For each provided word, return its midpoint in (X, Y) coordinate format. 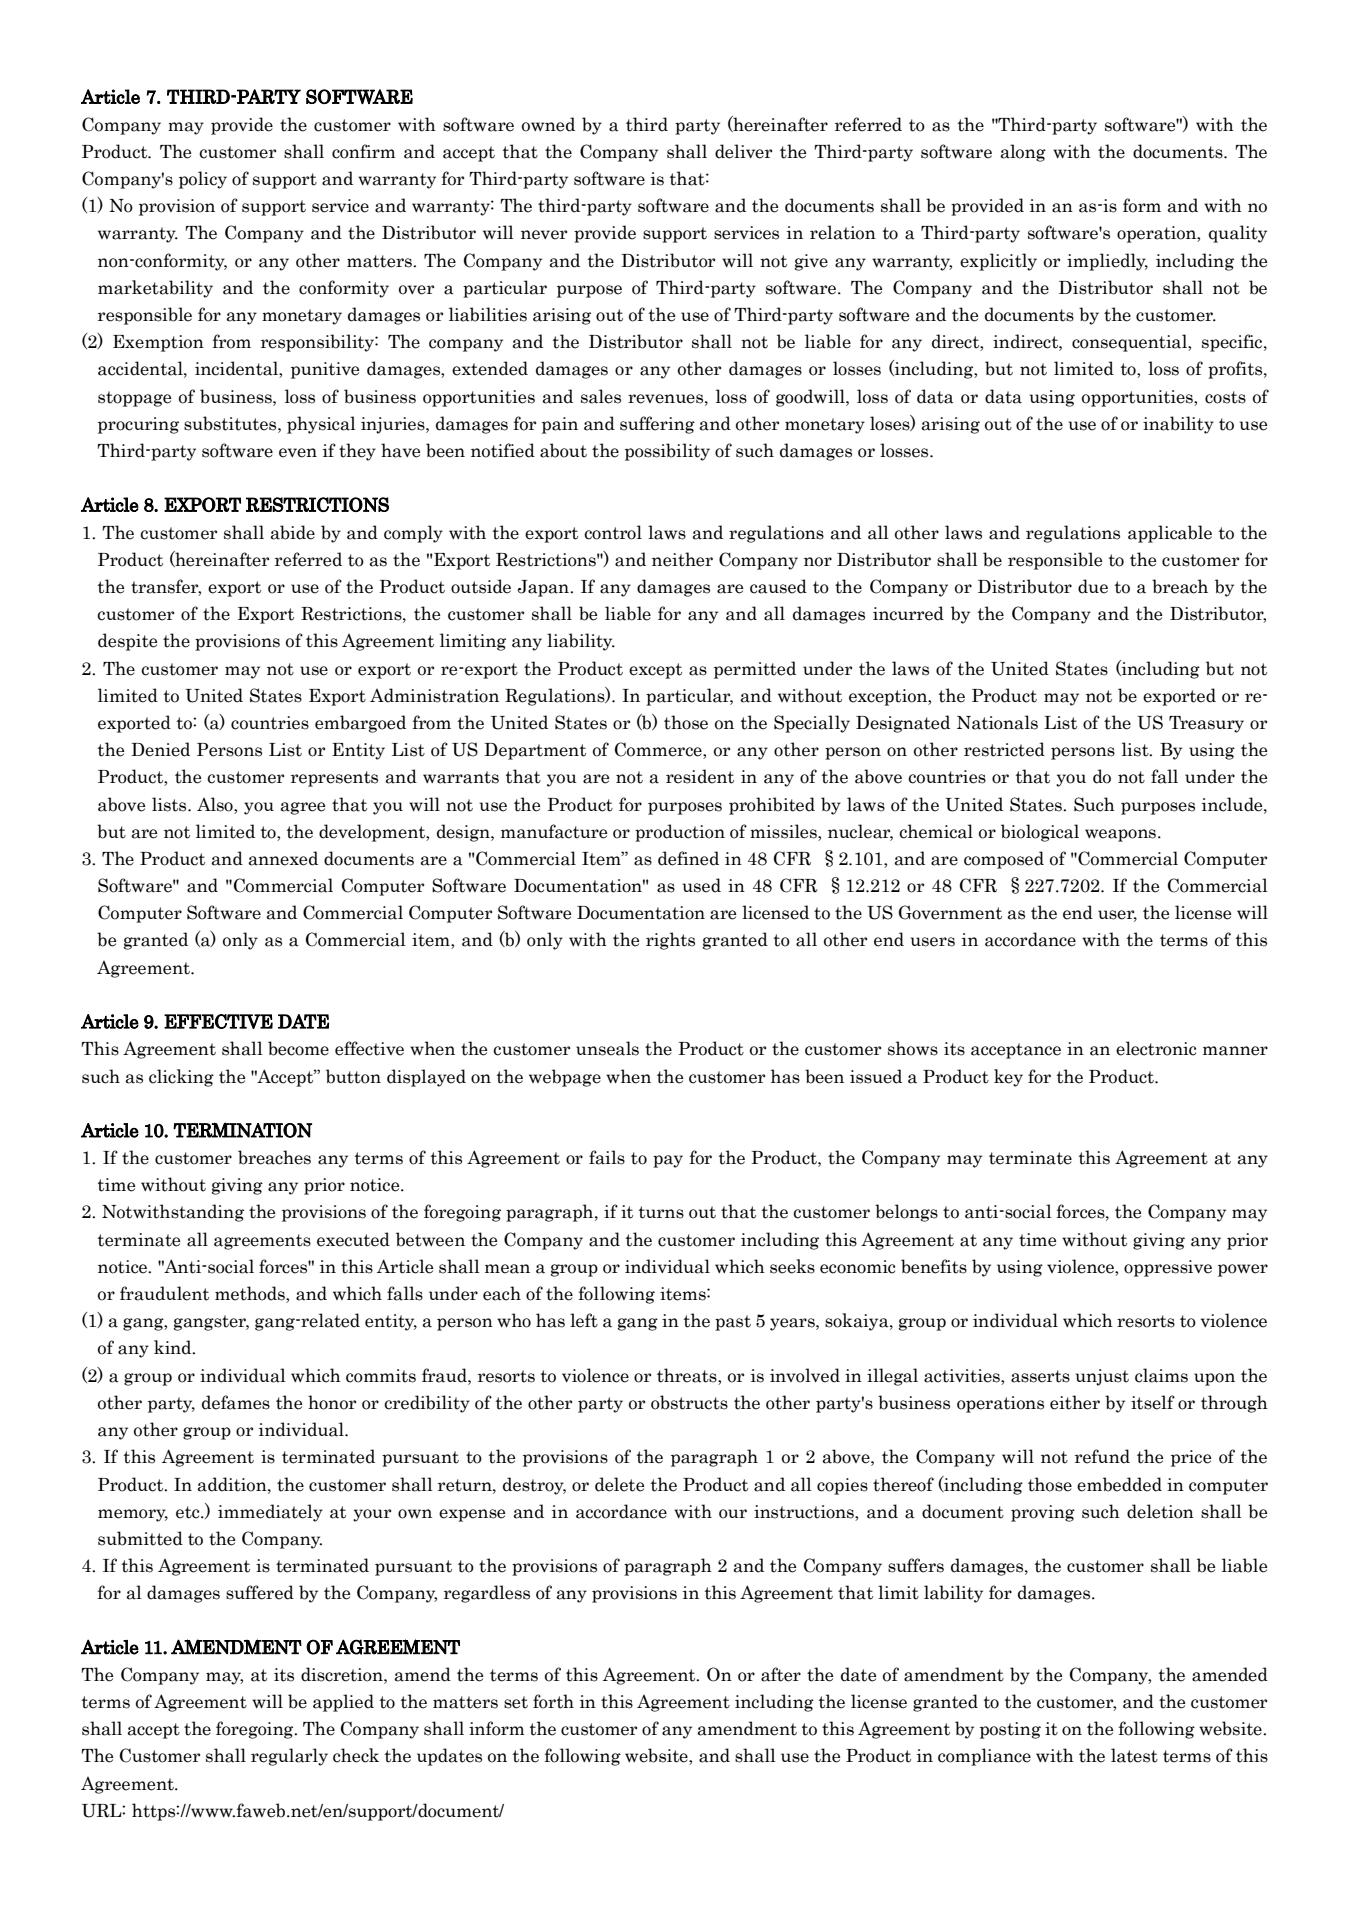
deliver (743, 151)
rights (670, 941)
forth (553, 1701)
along (1023, 153)
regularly (289, 1757)
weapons (1120, 835)
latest (1134, 1755)
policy (203, 180)
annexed (283, 858)
